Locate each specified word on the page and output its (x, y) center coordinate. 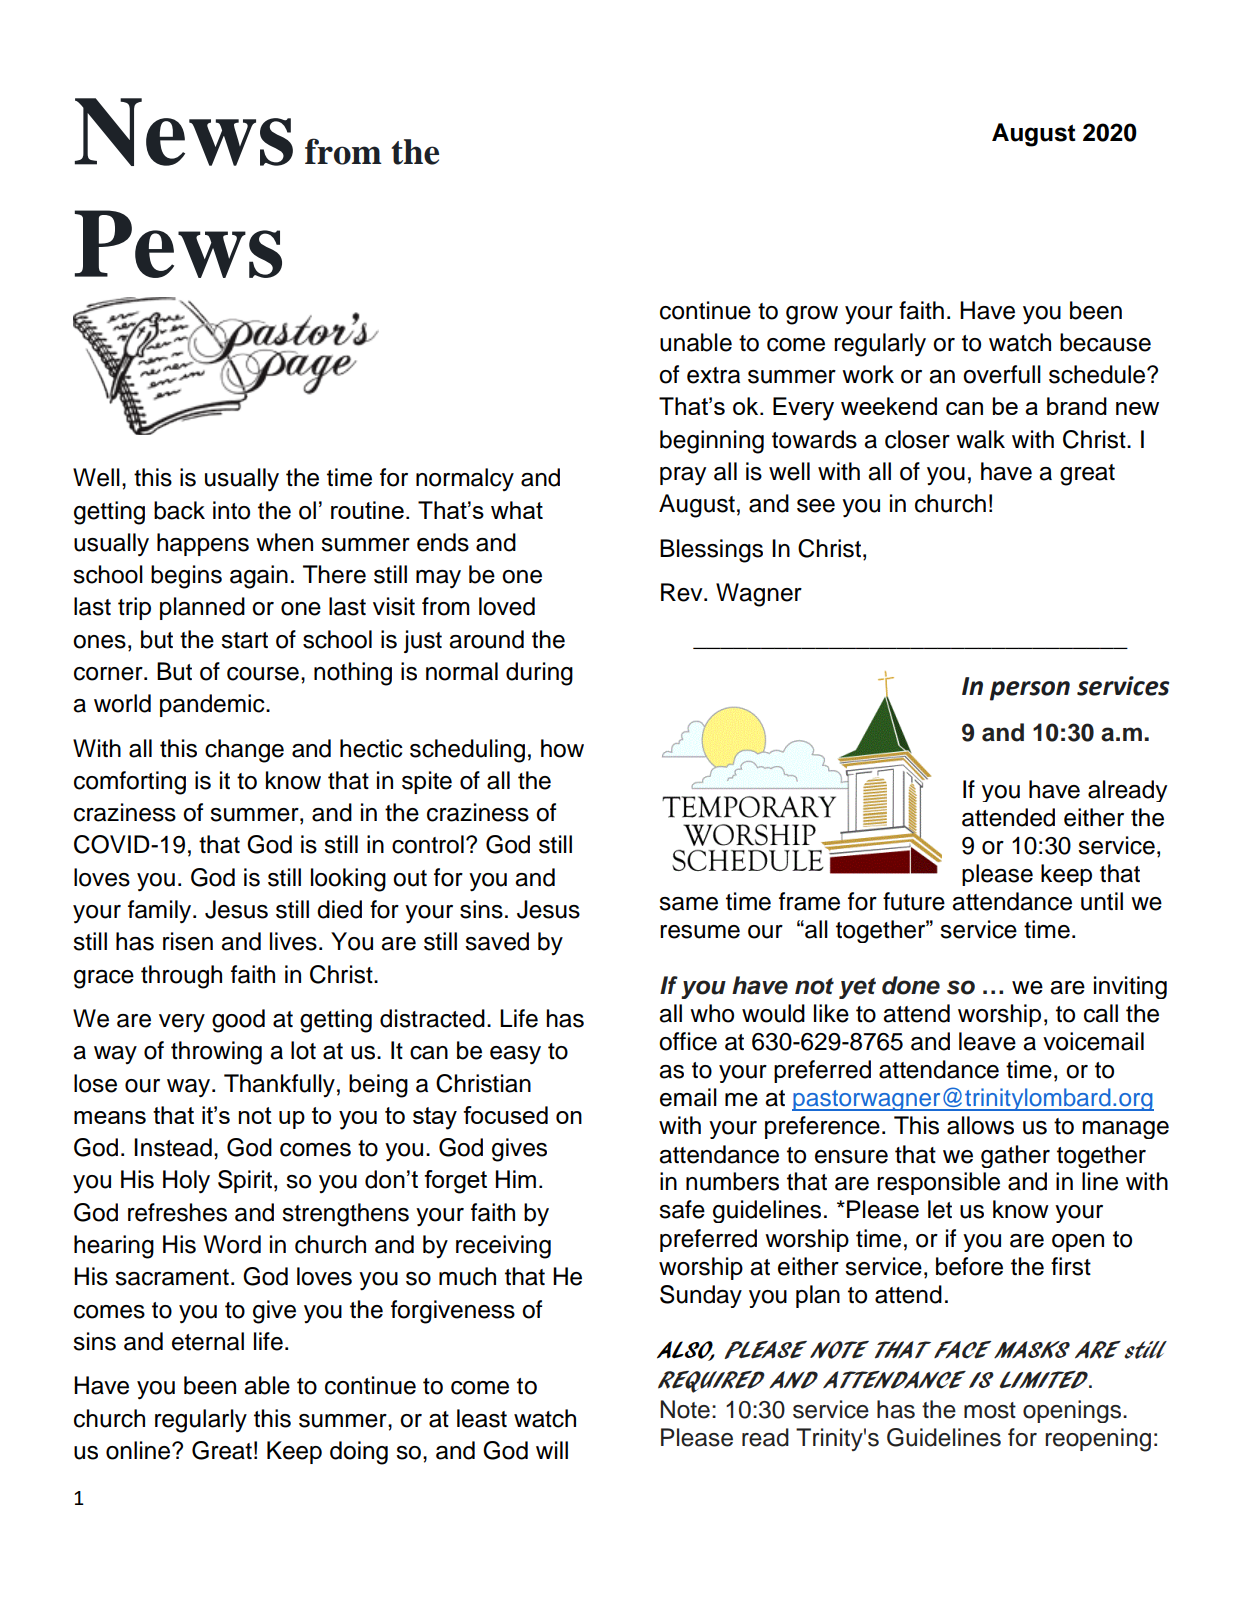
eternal (208, 1341)
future (914, 901)
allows (980, 1125)
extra (713, 375)
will (552, 1450)
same (688, 904)
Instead (173, 1147)
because (1105, 342)
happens (203, 544)
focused (505, 1115)
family (161, 912)
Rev (683, 592)
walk (980, 439)
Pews (178, 244)
